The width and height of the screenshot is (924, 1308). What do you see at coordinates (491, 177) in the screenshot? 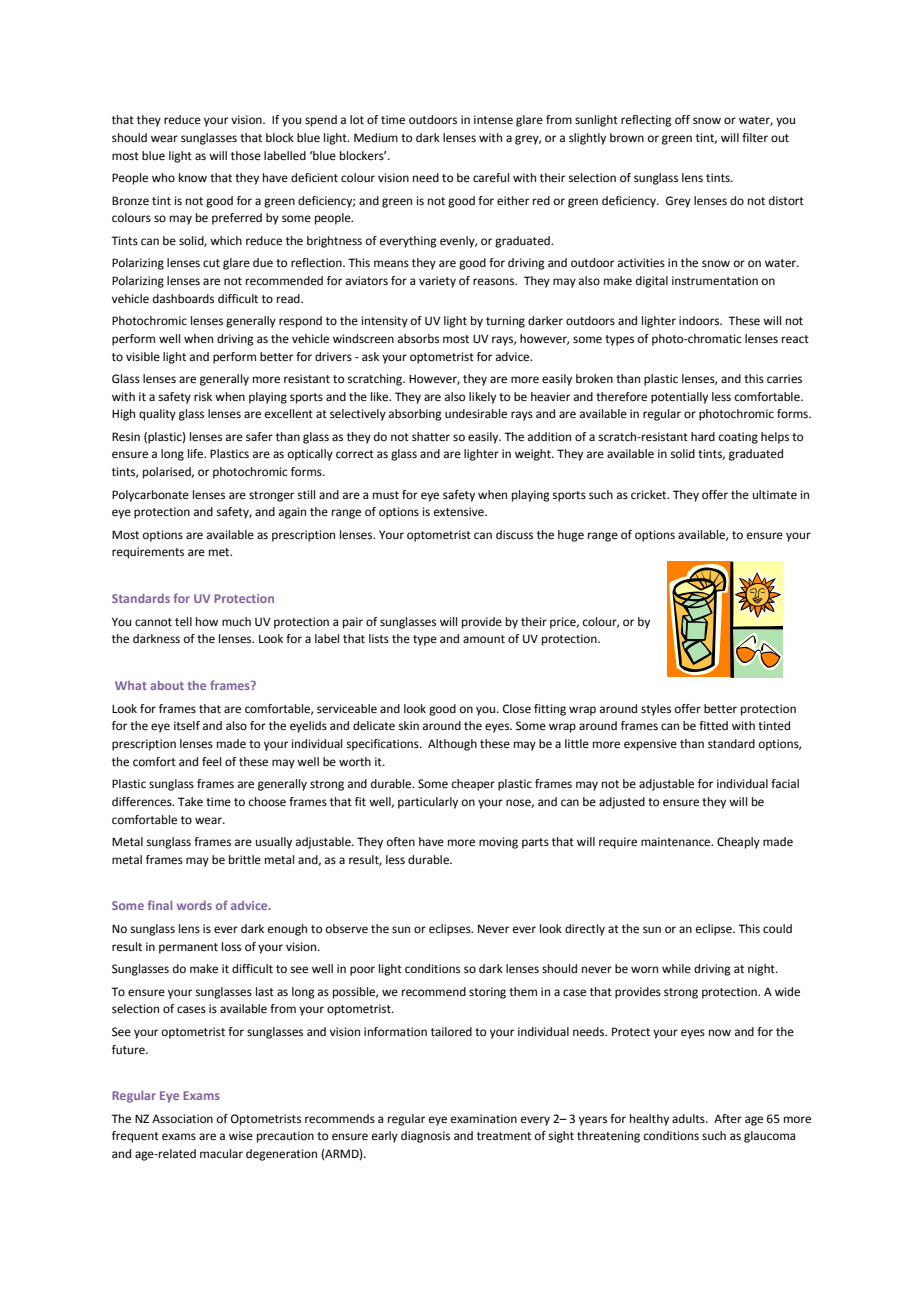
I see `careful` at bounding box center [491, 177].
